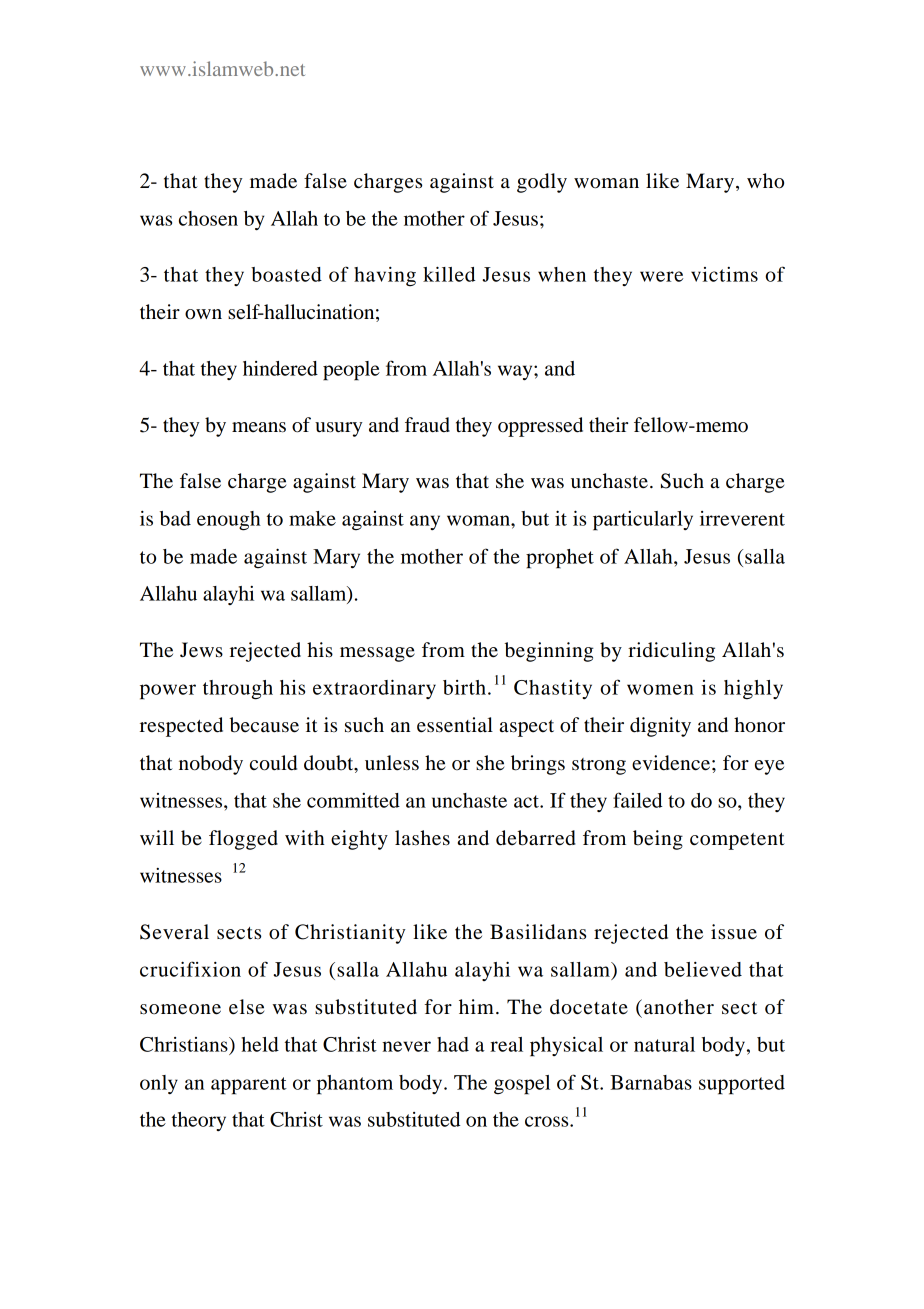 This page has width=924, height=1309. I want to click on issue, so click(734, 932).
